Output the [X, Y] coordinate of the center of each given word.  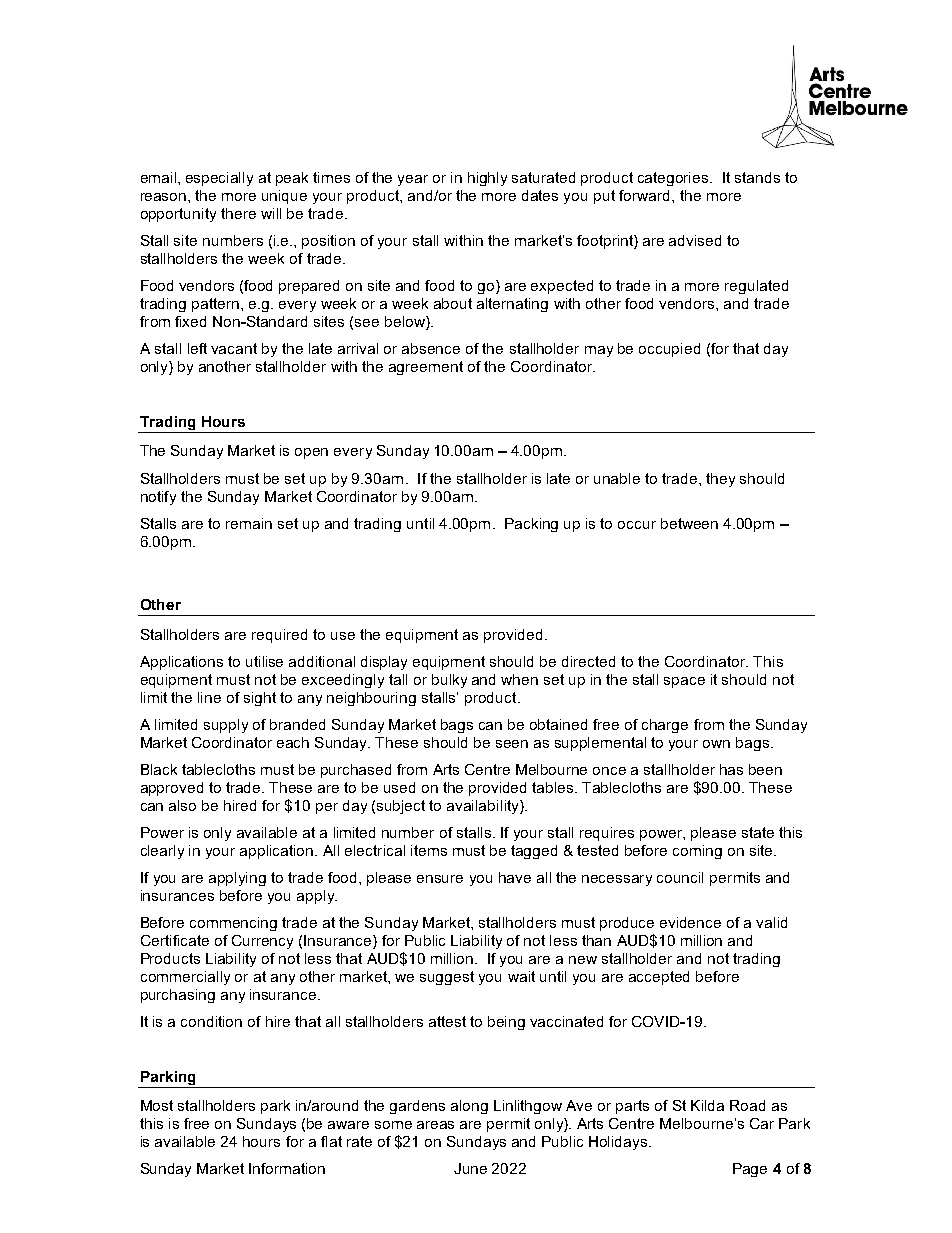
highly [487, 179]
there [238, 213]
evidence [690, 922]
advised [695, 240]
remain [249, 523]
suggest [447, 978]
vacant [234, 348]
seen [512, 744]
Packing [531, 525]
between [689, 523]
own [716, 744]
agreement [426, 368]
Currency [262, 942]
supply [226, 726]
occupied [669, 350]
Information [287, 1168]
